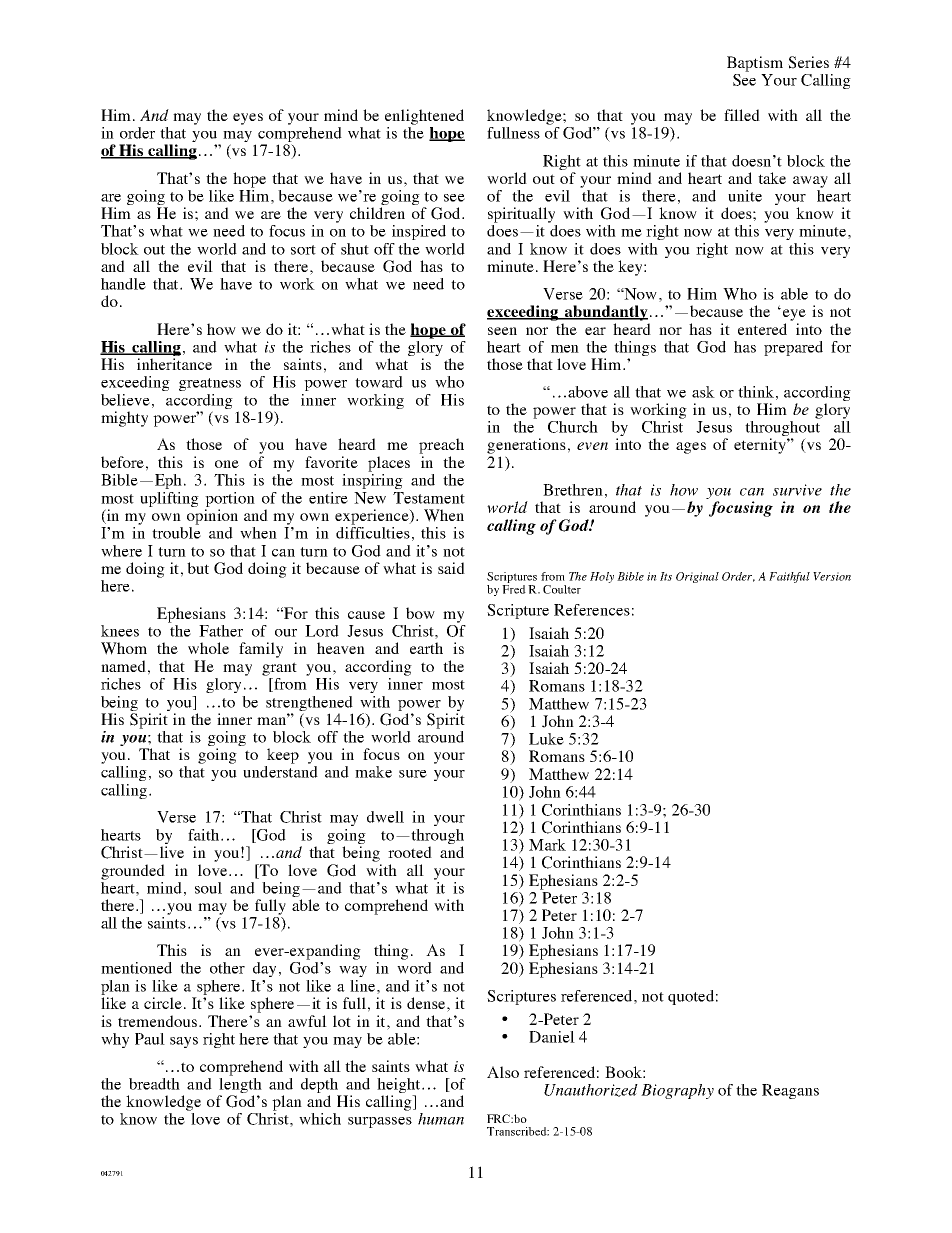  Describe the element at coordinates (198, 568) in the image. I see `but` at that location.
